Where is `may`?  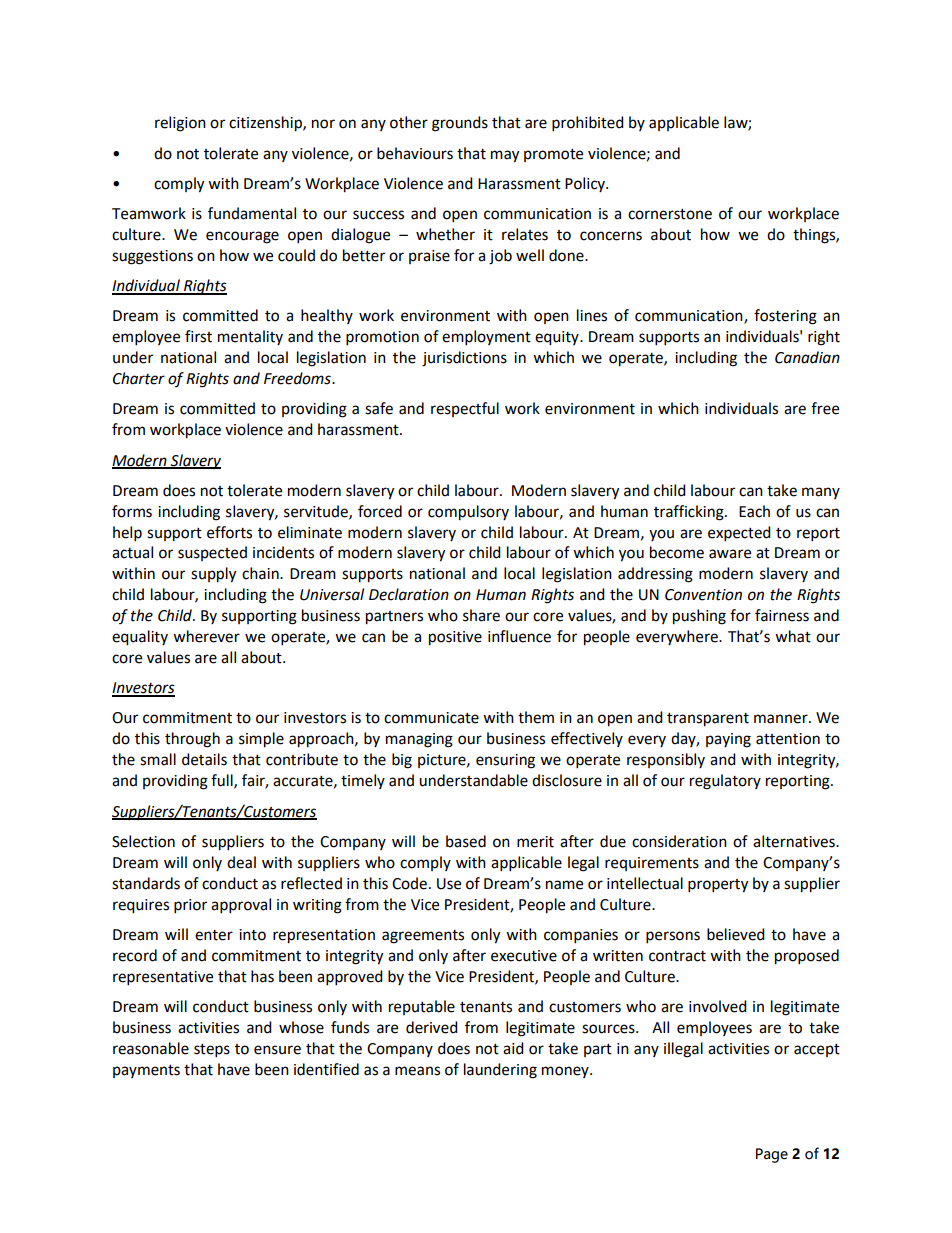
may is located at coordinates (505, 156).
